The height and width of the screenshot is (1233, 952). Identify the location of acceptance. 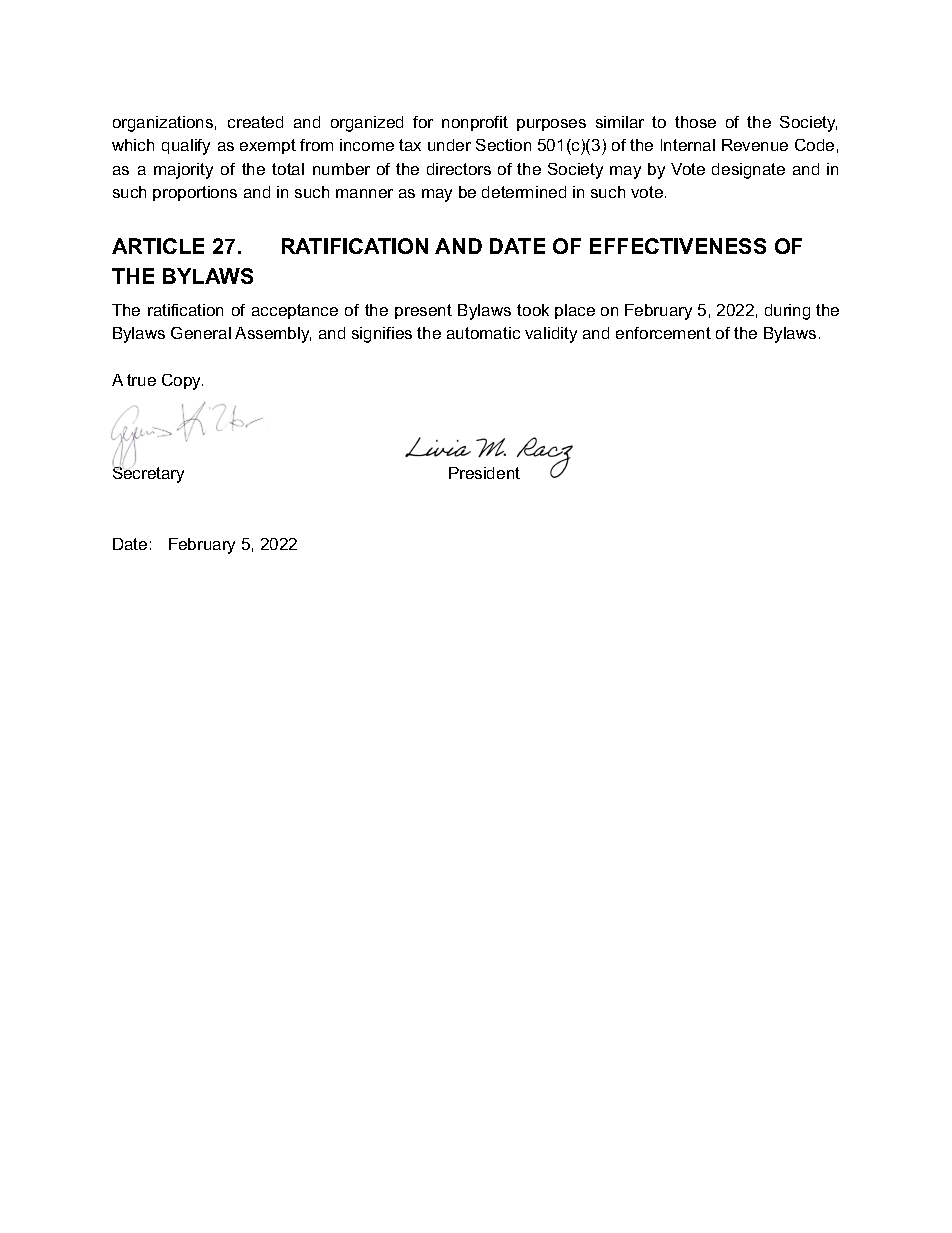
(295, 311).
